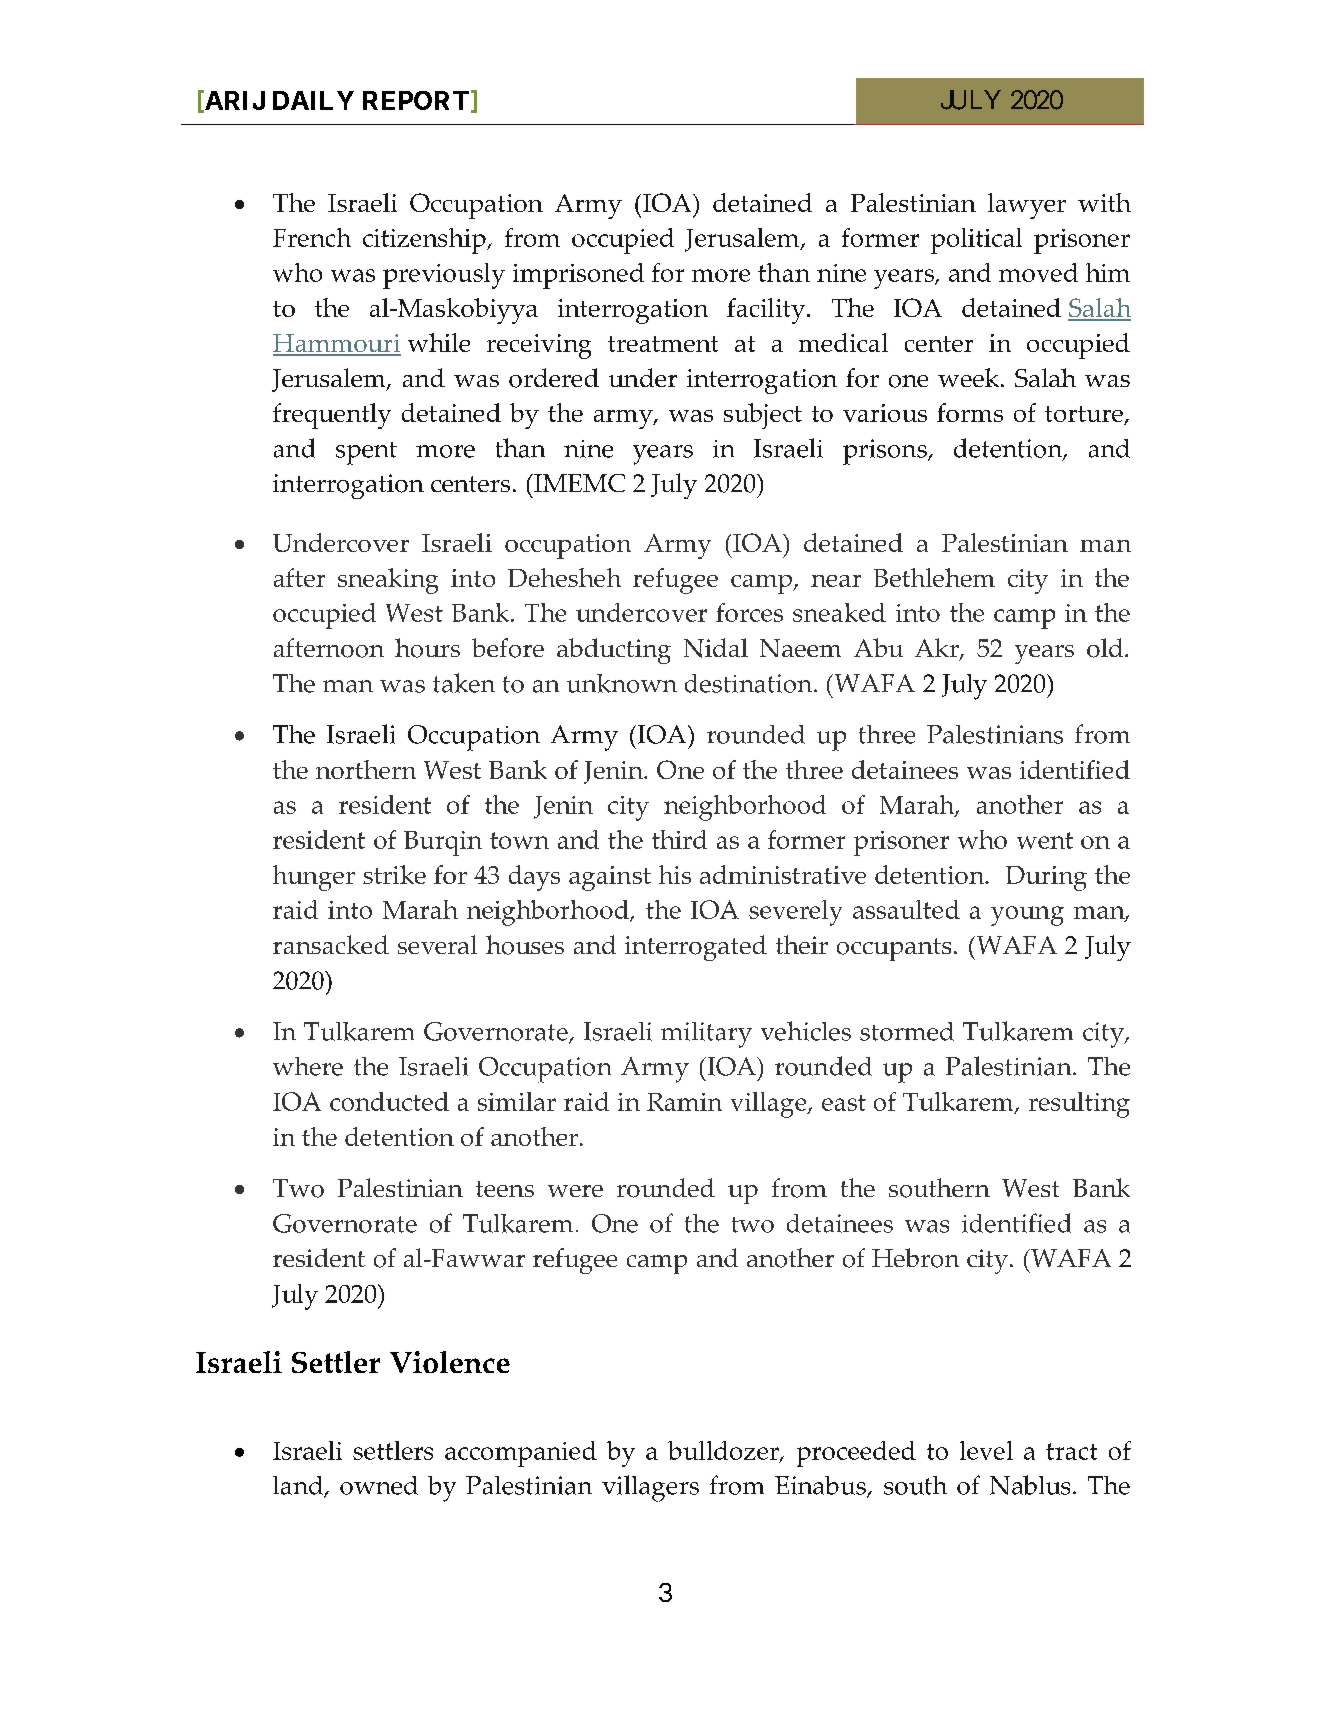 The width and height of the screenshot is (1326, 1716). I want to click on third, so click(679, 839).
